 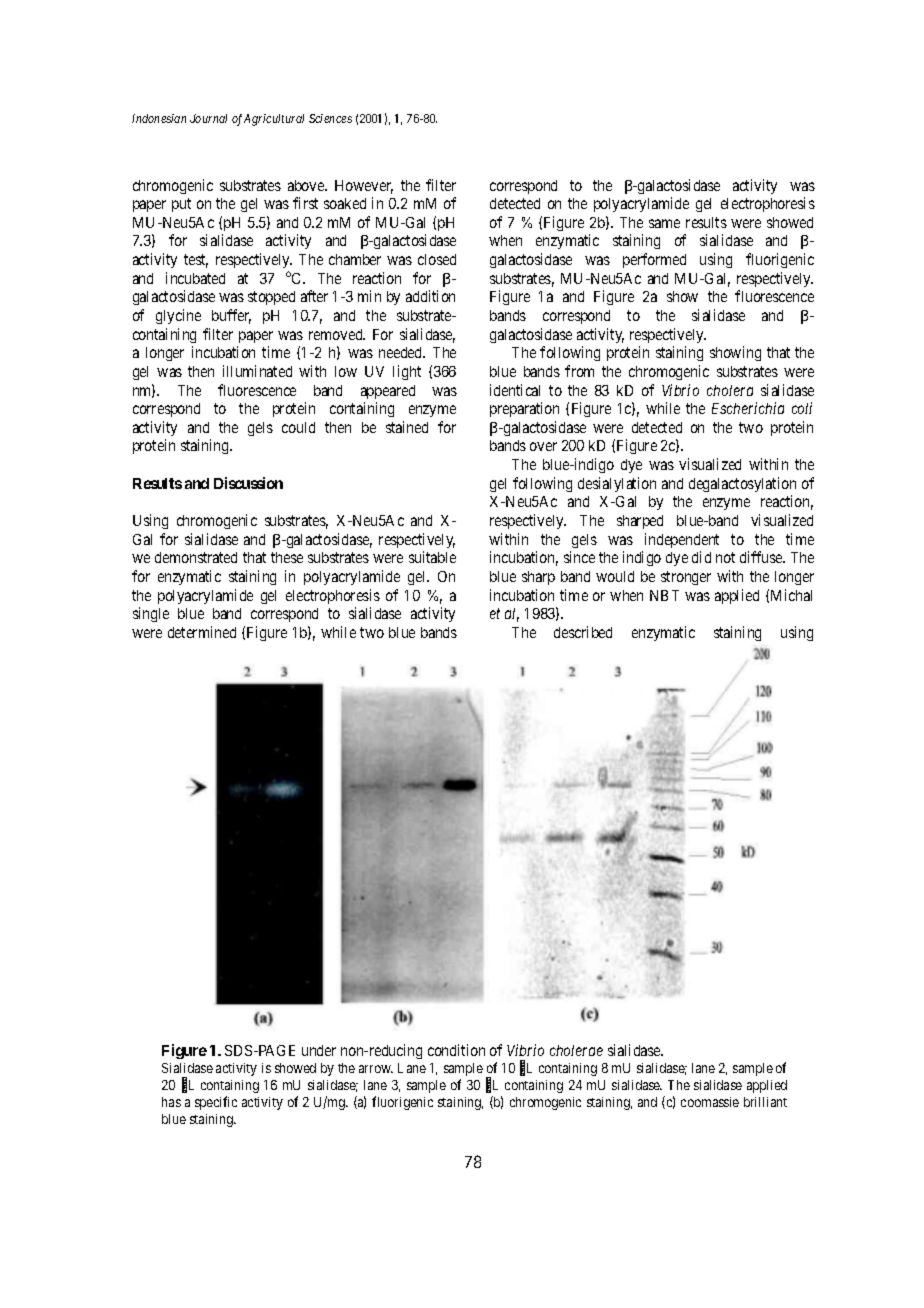 What do you see at coordinates (664, 223) in the screenshot?
I see `same` at bounding box center [664, 223].
